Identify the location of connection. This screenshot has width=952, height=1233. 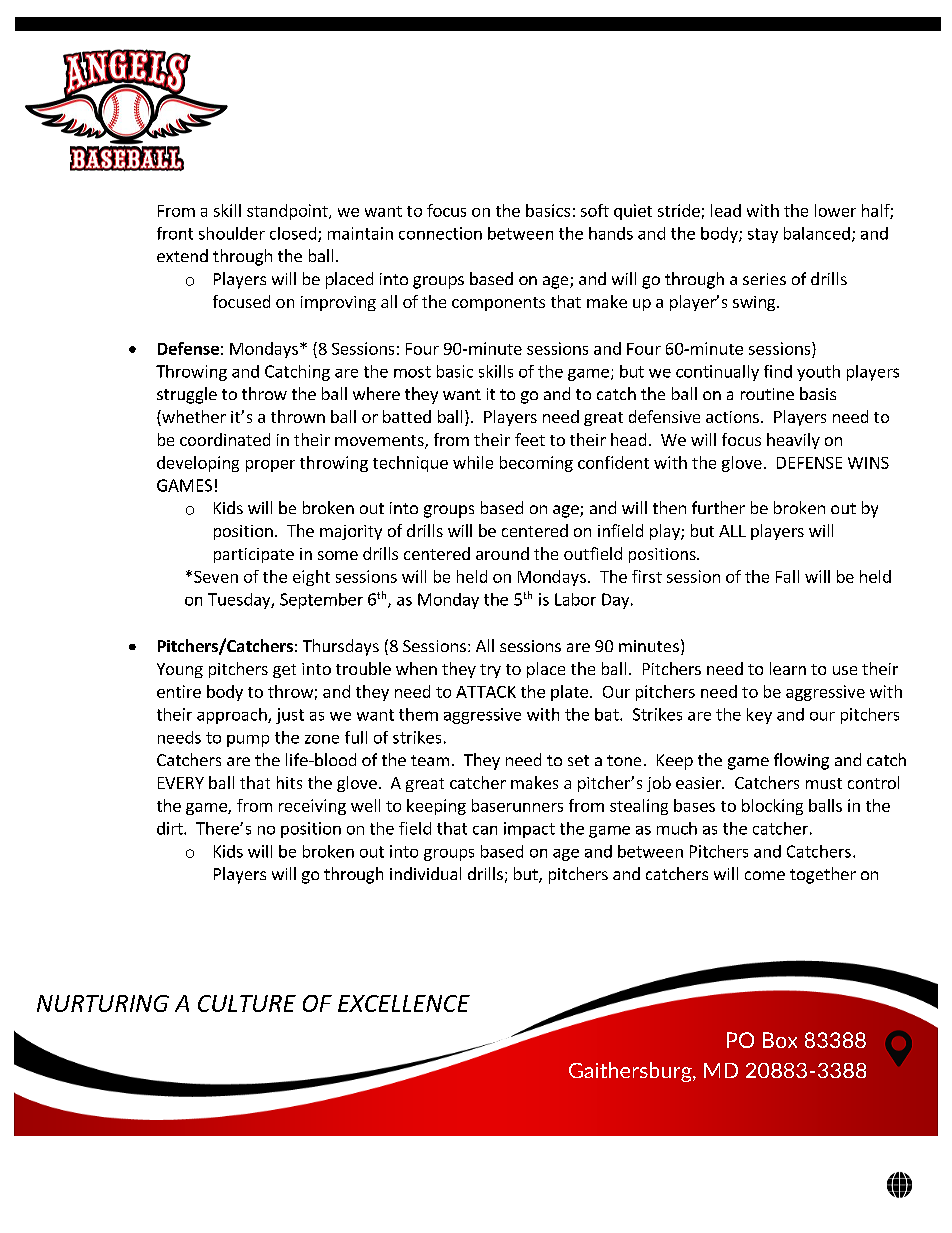
(440, 233).
